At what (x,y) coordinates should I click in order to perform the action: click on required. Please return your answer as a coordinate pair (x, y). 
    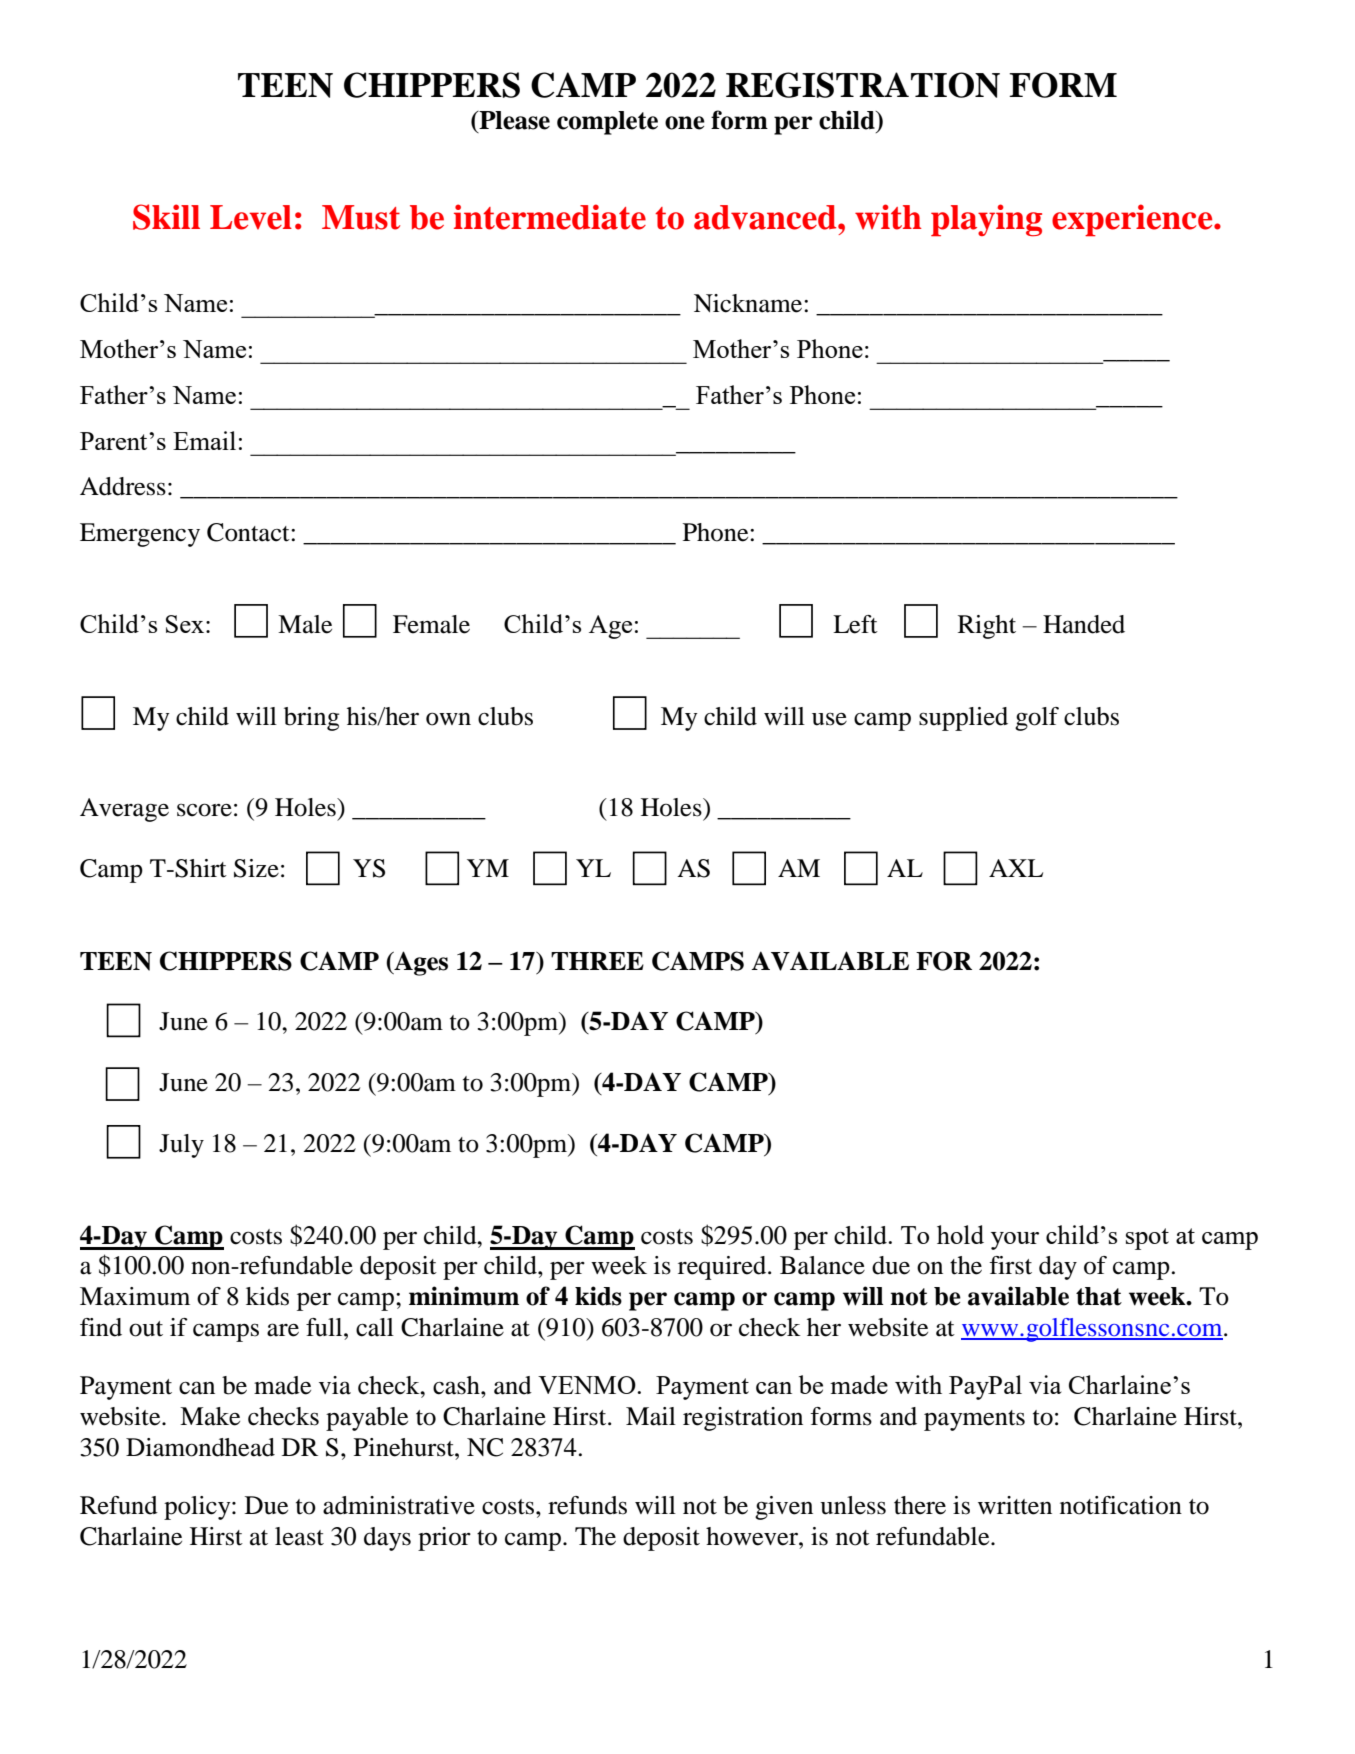
    Looking at the image, I should click on (723, 1268).
